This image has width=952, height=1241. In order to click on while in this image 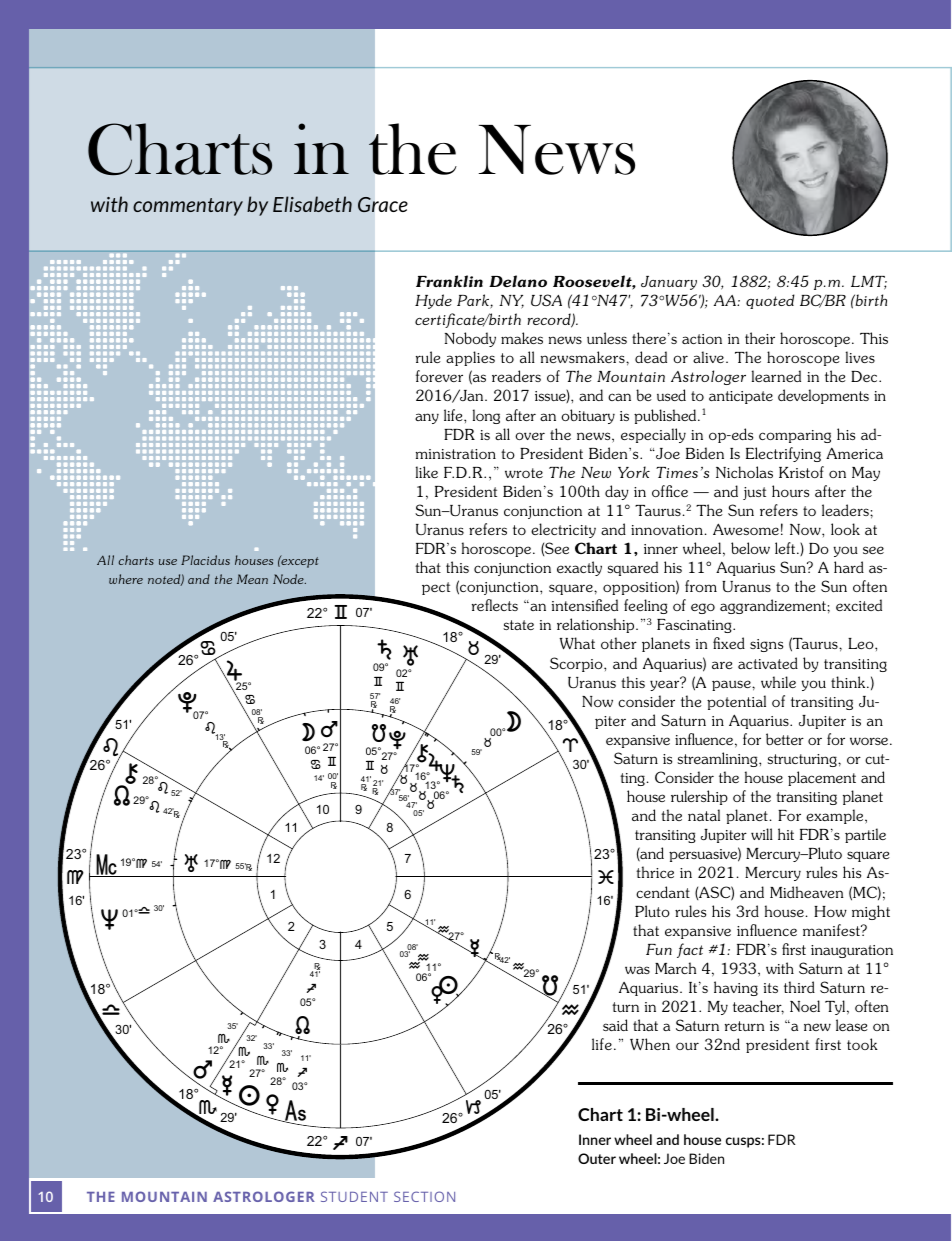, I will do `click(778, 682)`.
